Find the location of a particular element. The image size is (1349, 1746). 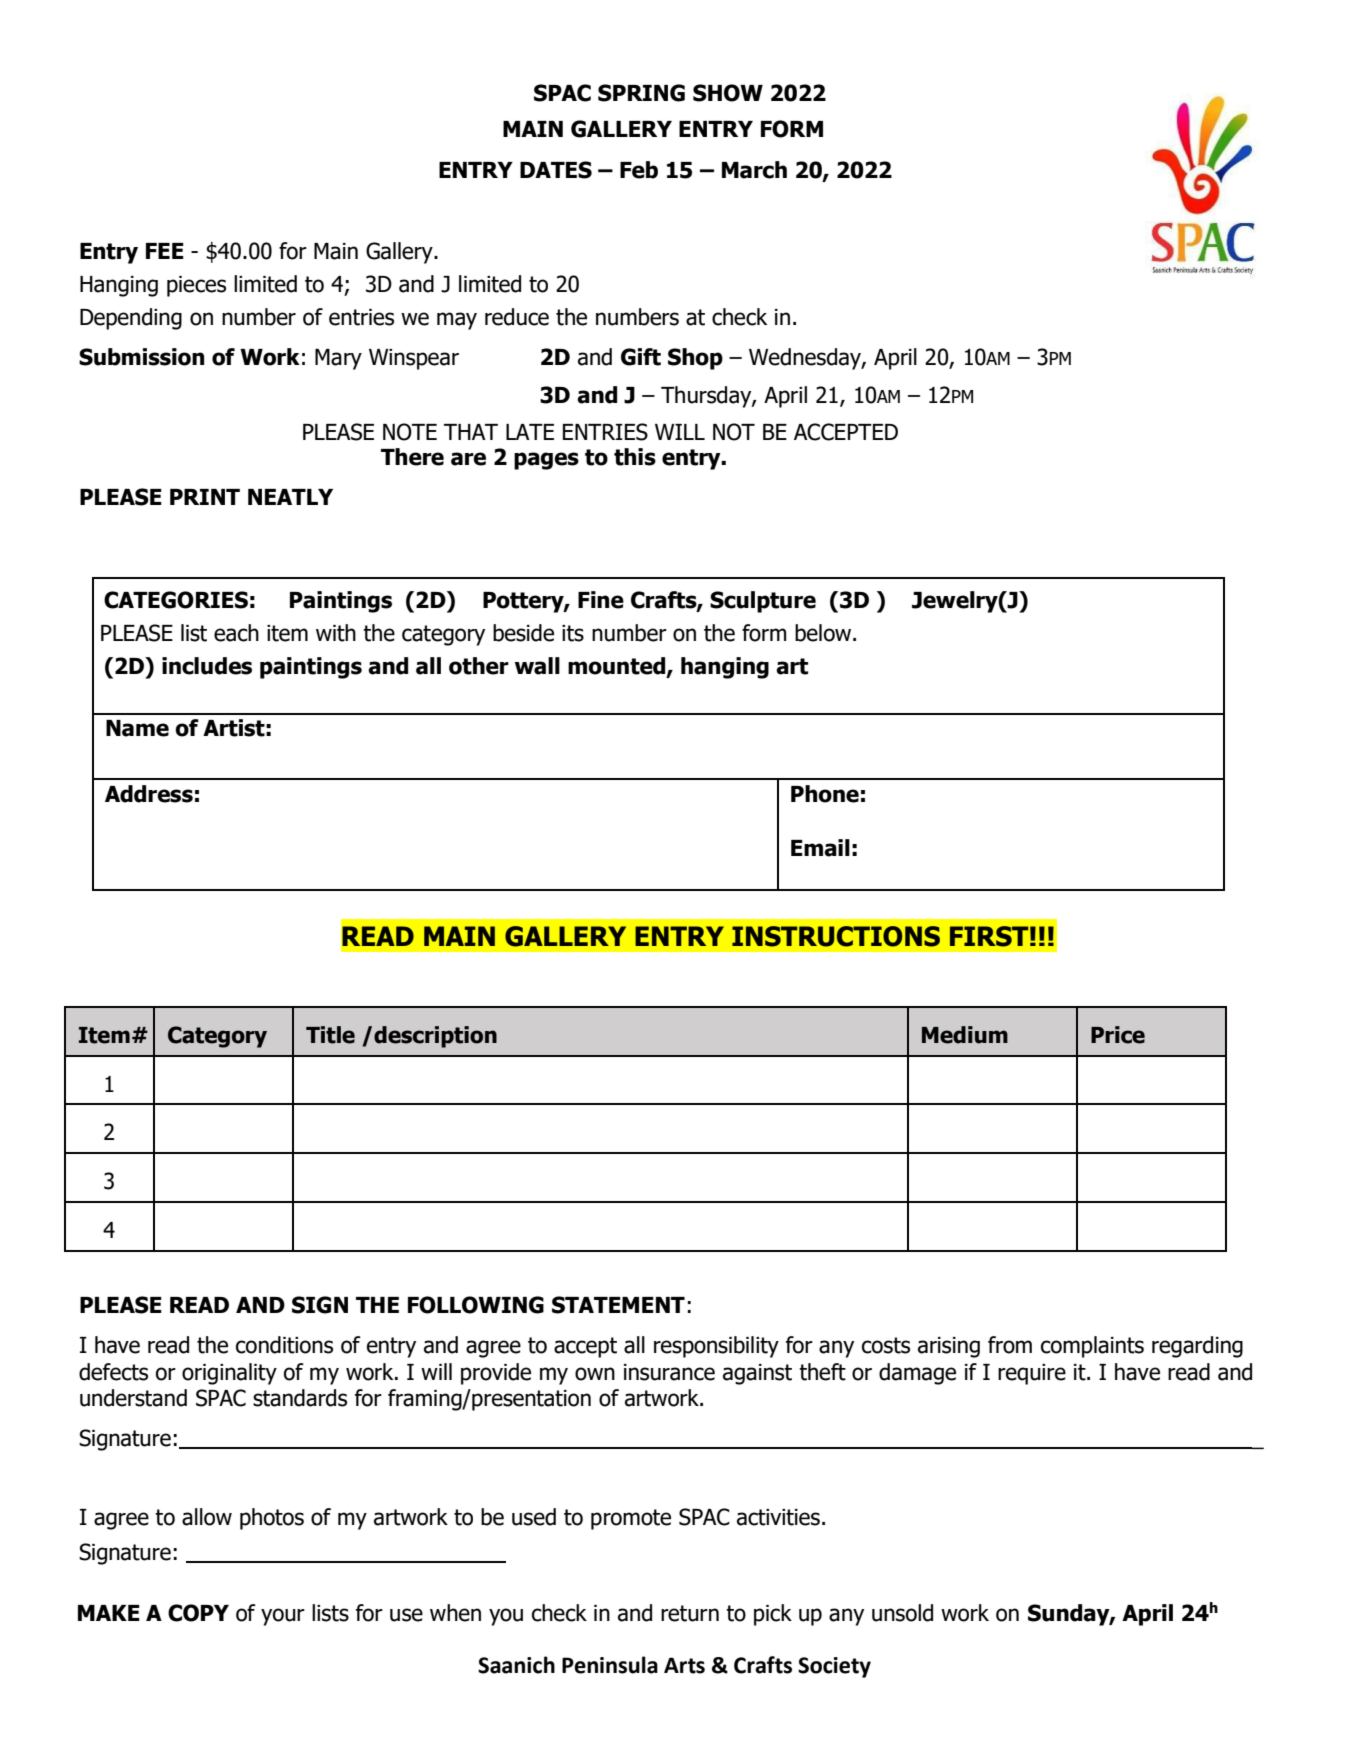

conditions is located at coordinates (284, 1345).
